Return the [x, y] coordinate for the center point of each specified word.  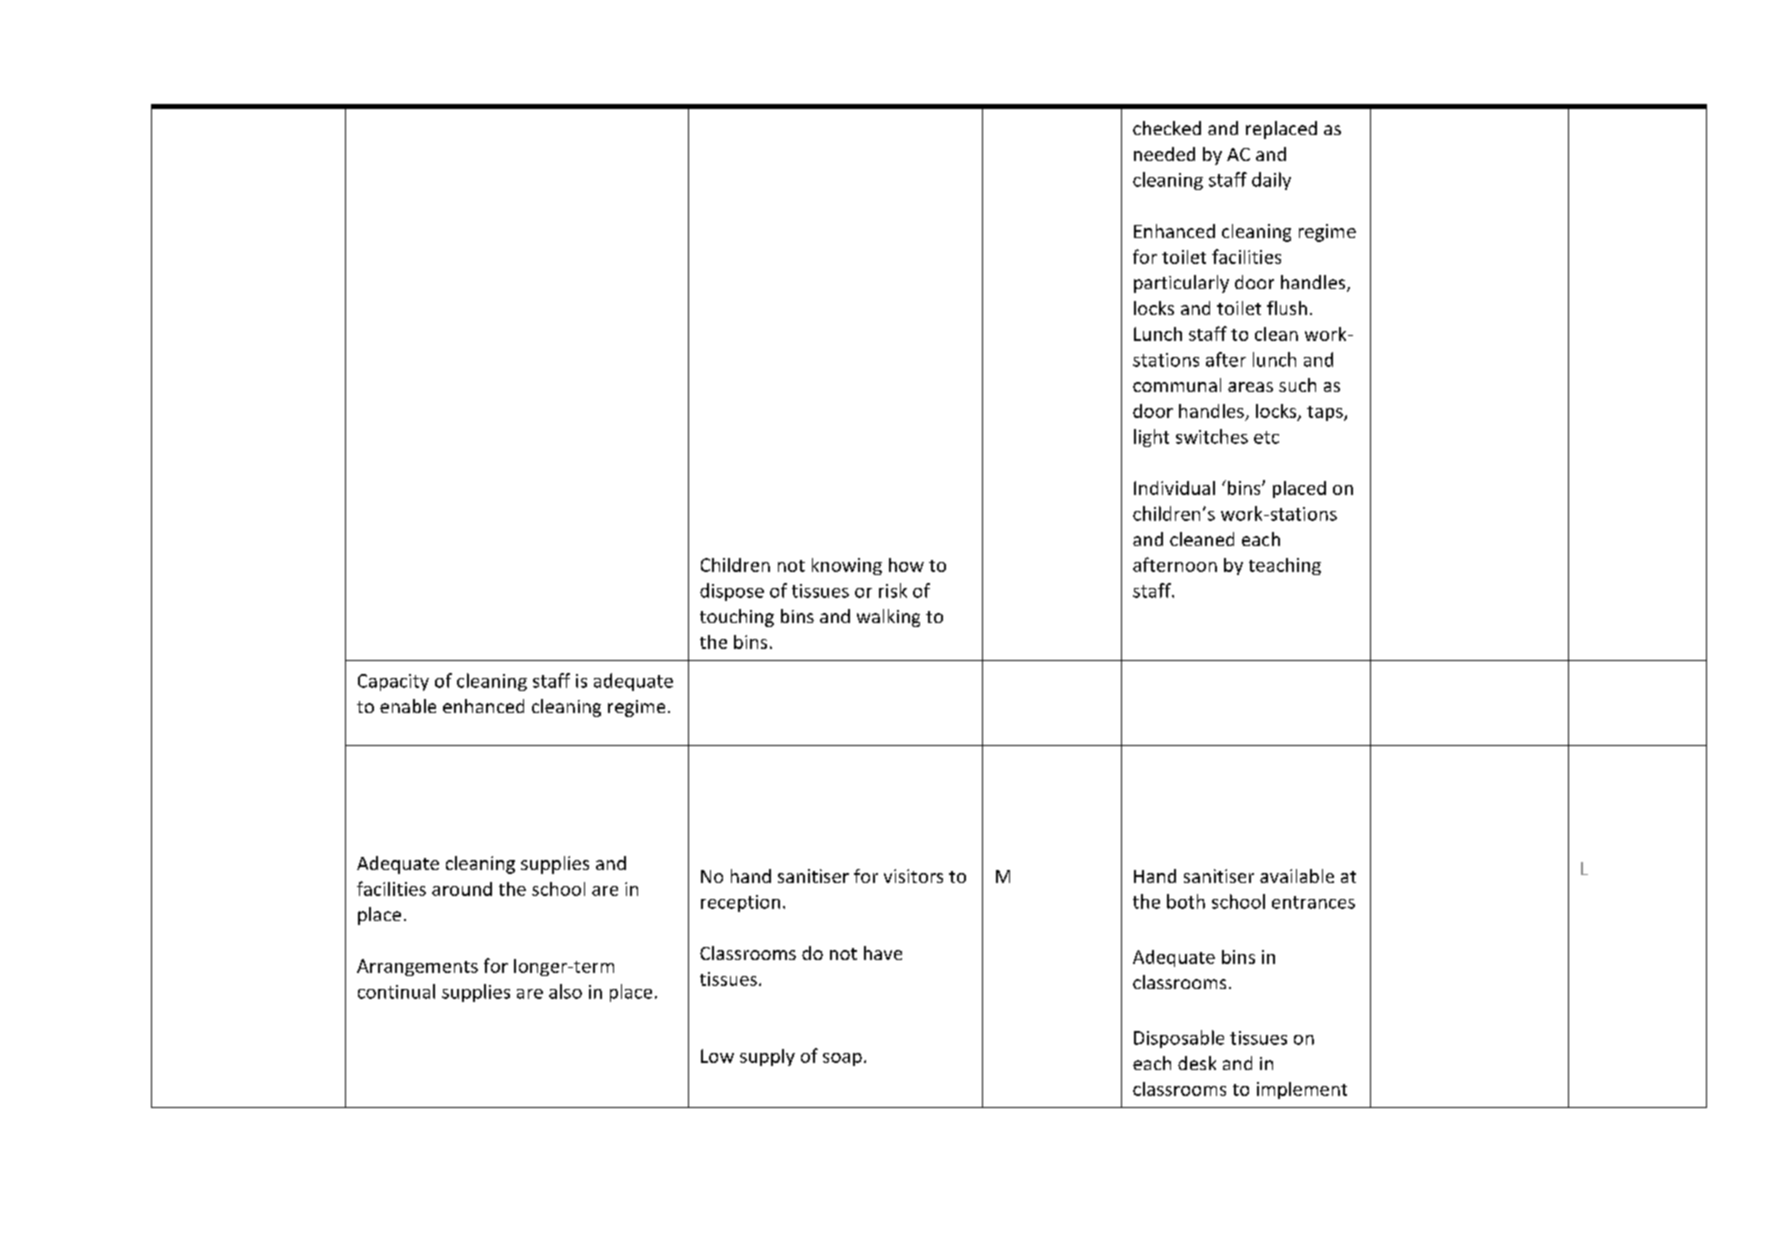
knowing [847, 566]
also [565, 991]
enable [408, 706]
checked [1167, 128]
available [1297, 876]
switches [1212, 436]
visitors [913, 876]
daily [1271, 181]
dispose [732, 592]
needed [1164, 154]
